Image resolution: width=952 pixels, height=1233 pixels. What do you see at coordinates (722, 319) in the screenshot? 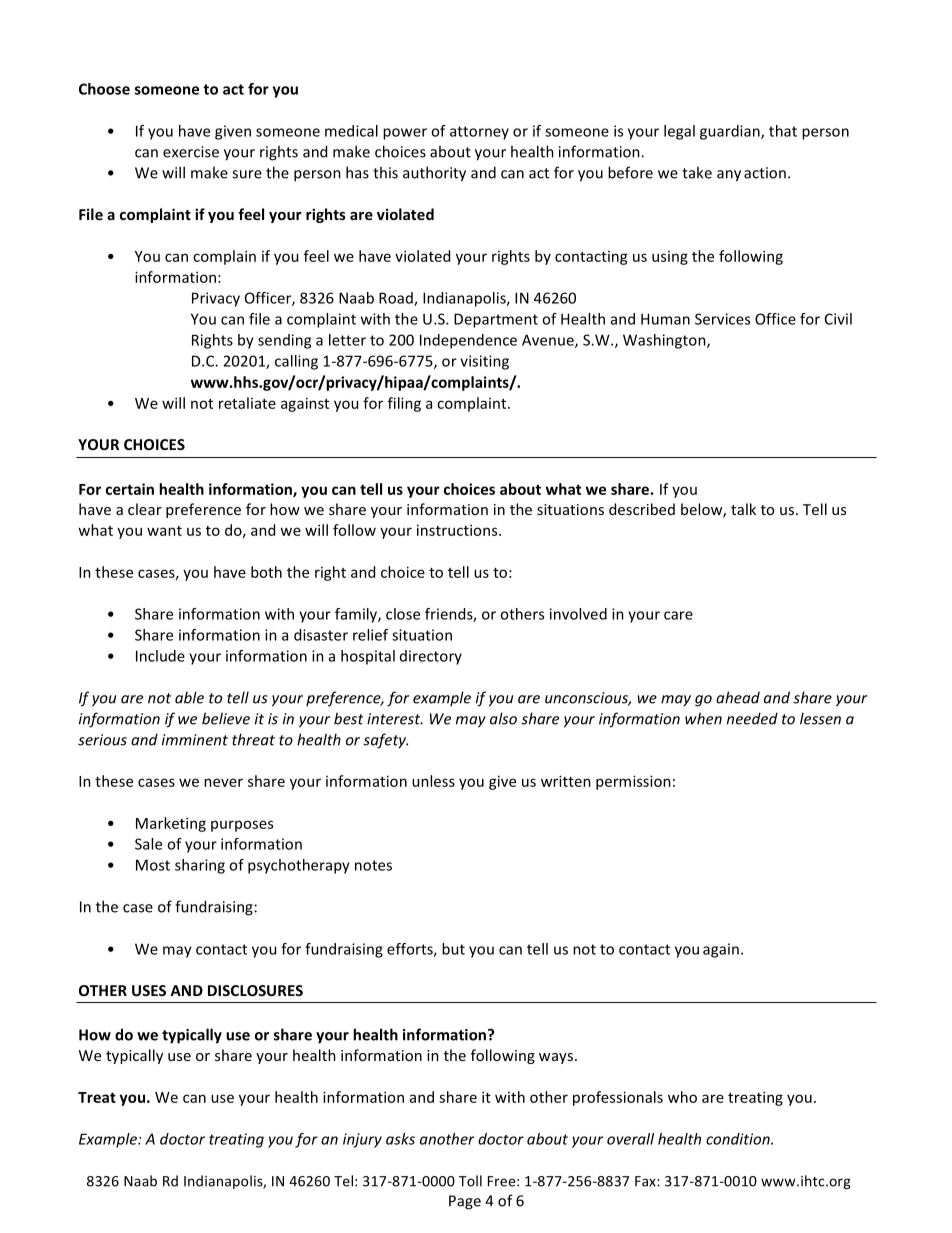
I see `Services` at bounding box center [722, 319].
